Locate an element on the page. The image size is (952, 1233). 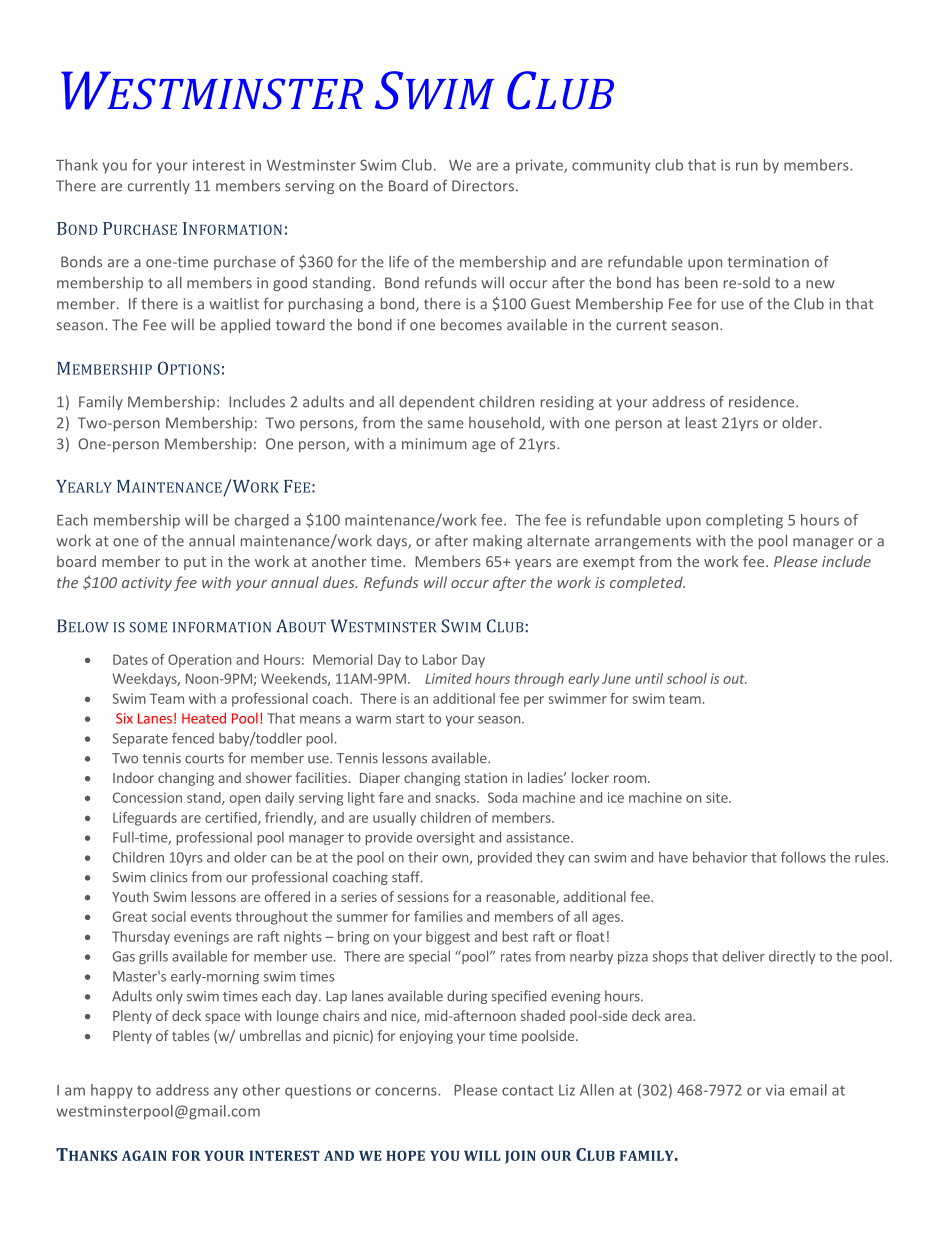
any is located at coordinates (226, 1093).
